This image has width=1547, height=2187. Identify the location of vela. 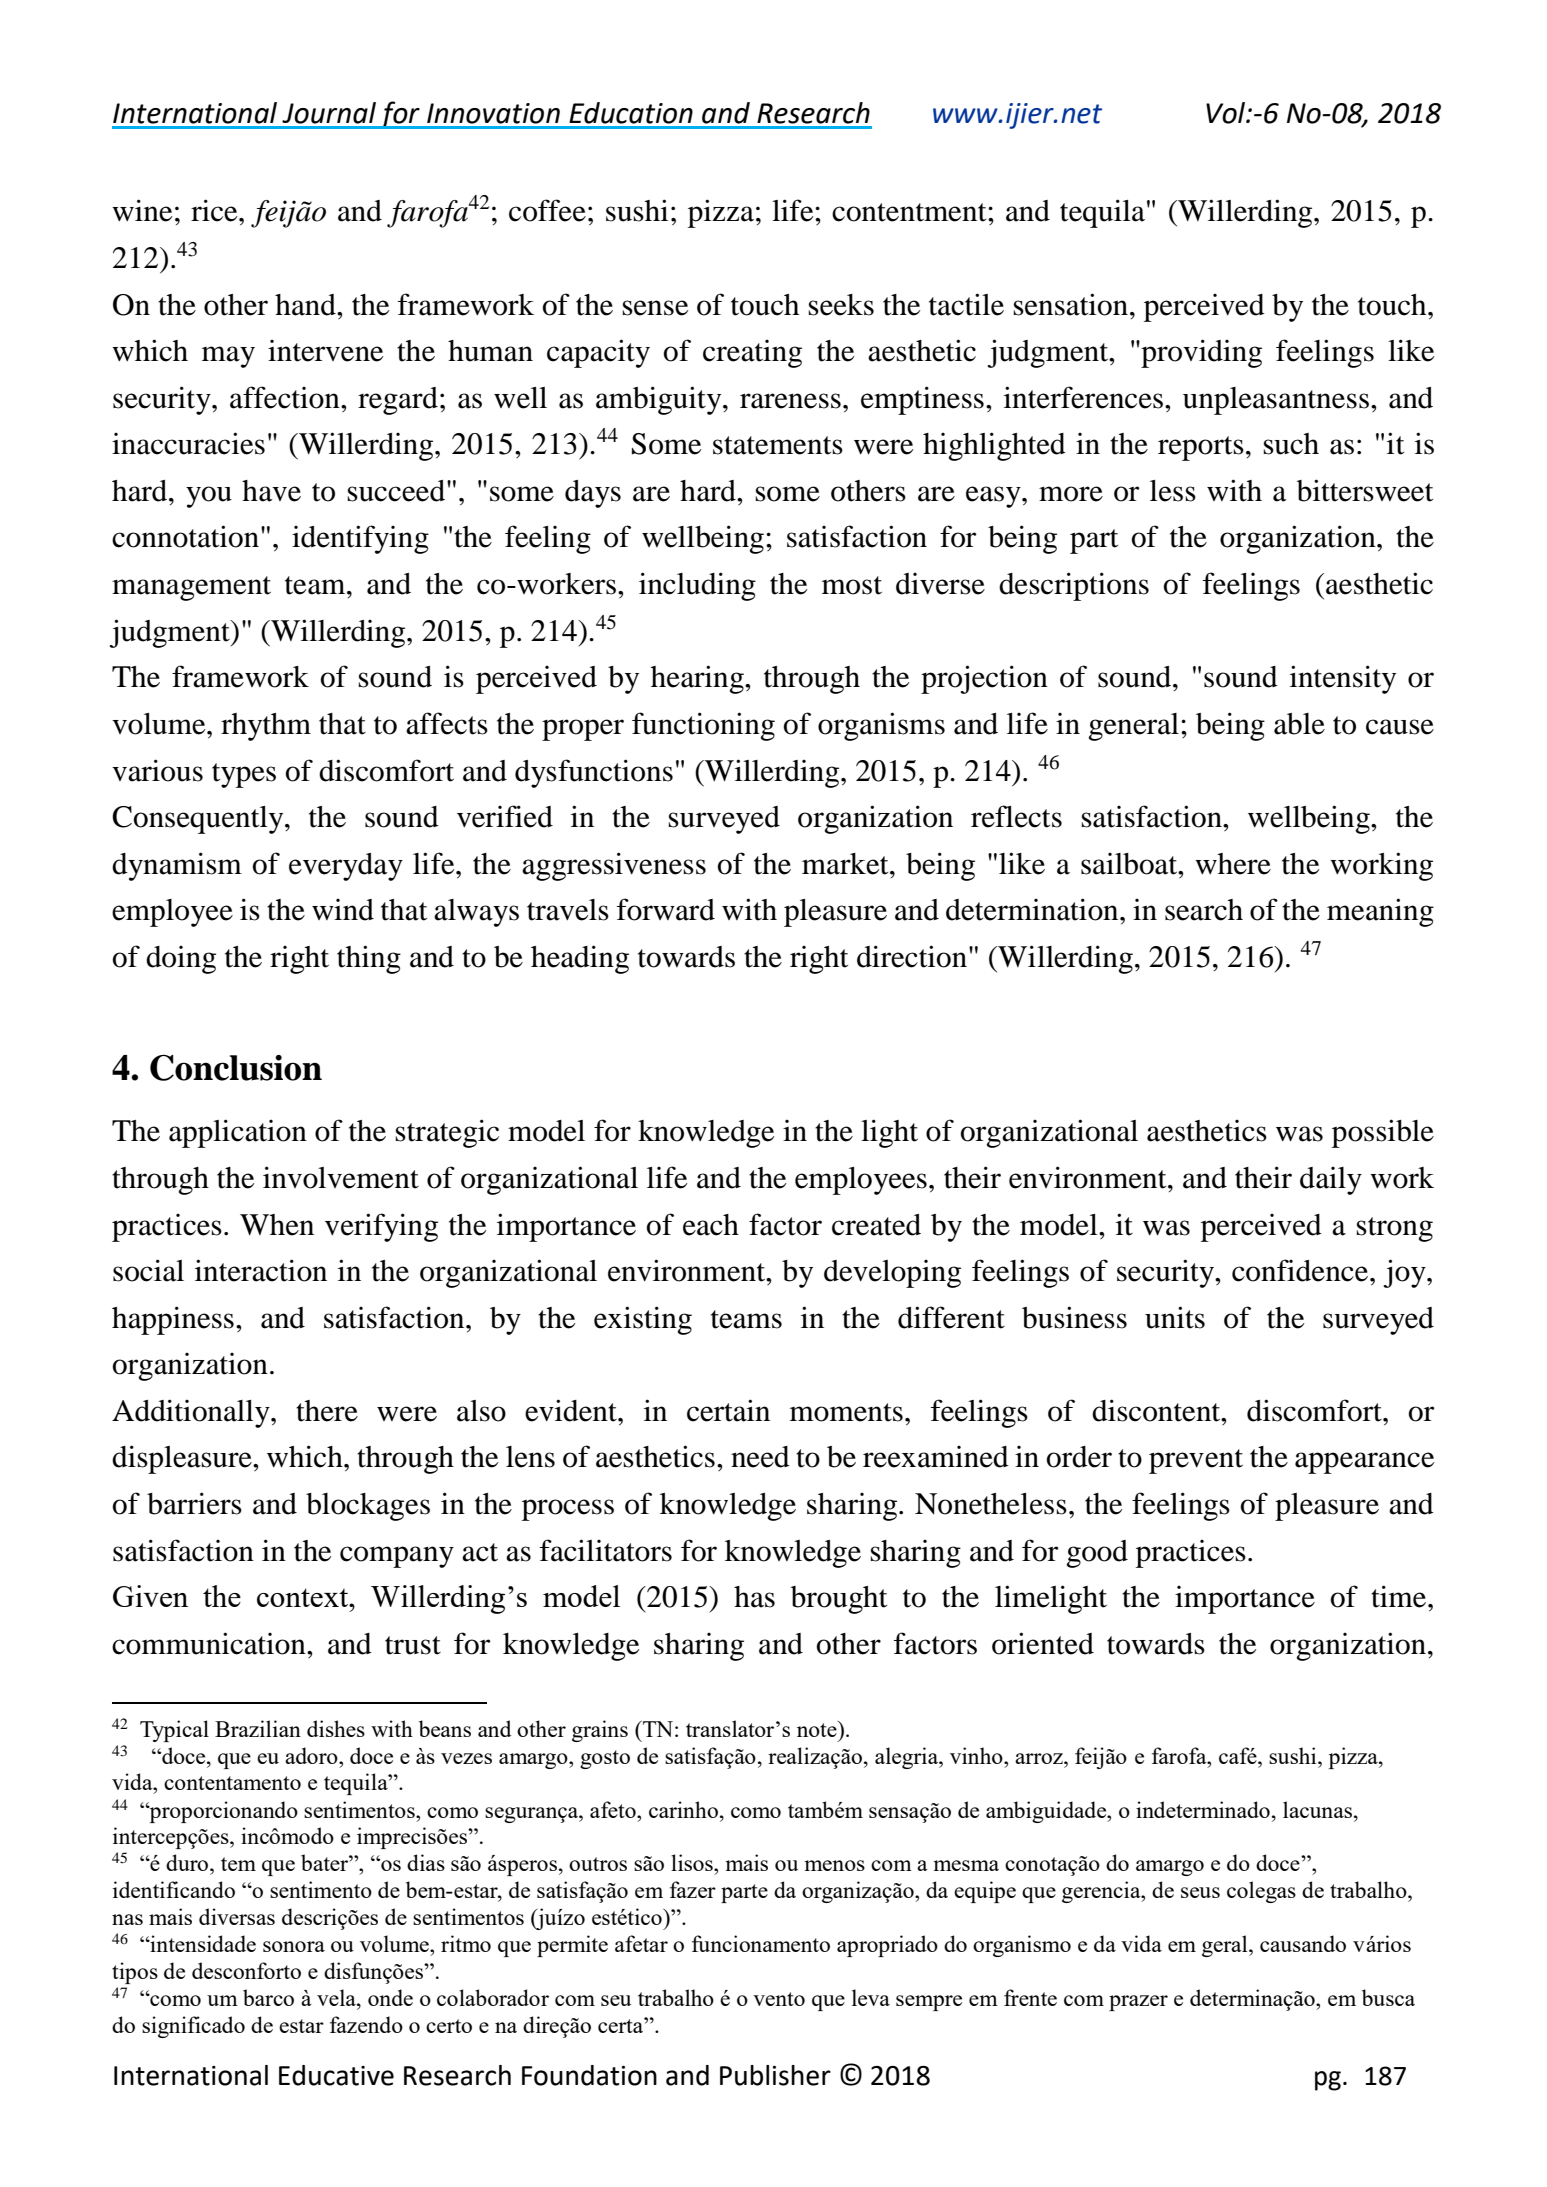
(337, 1997).
